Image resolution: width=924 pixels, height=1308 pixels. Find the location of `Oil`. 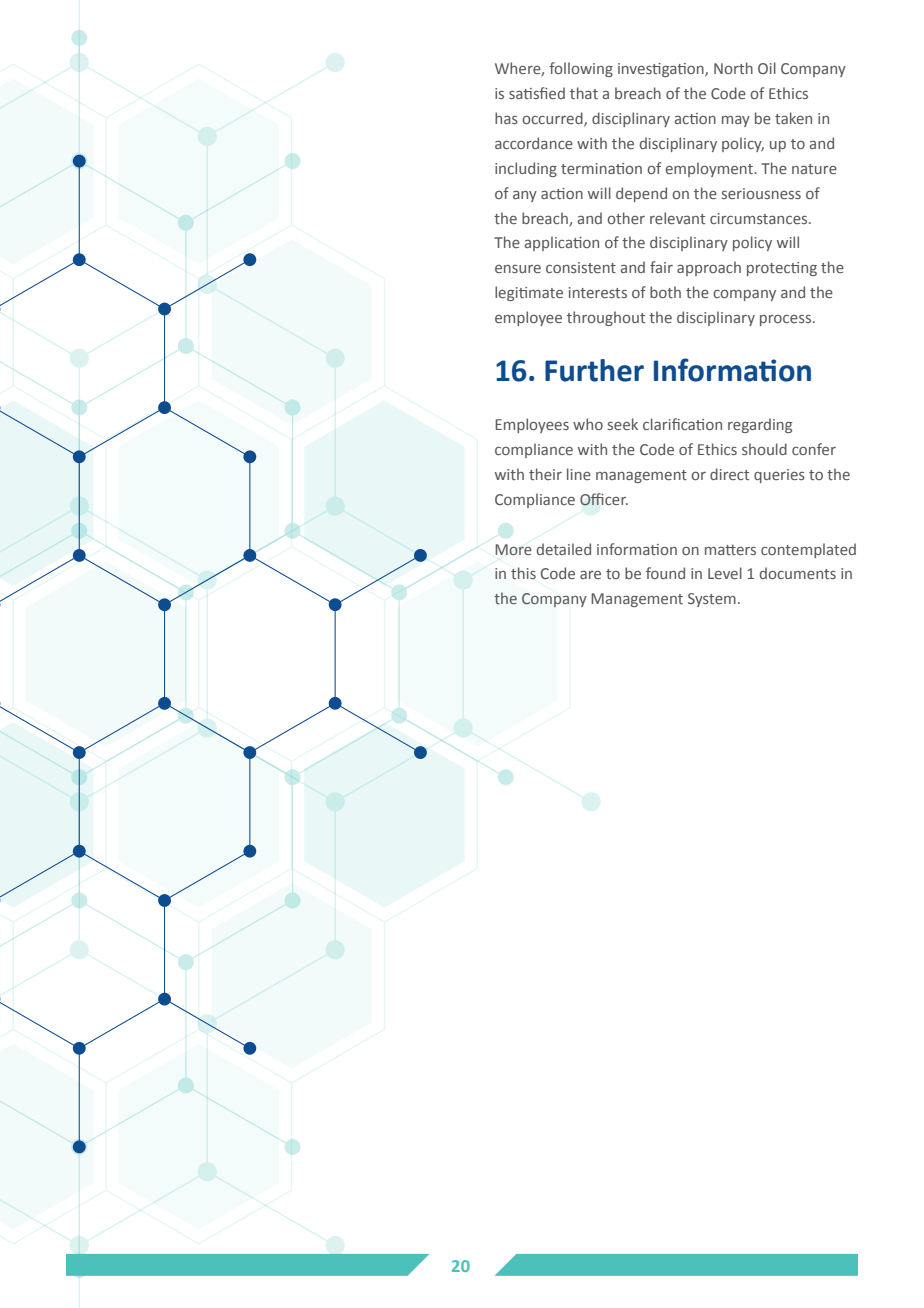

Oil is located at coordinates (767, 68).
